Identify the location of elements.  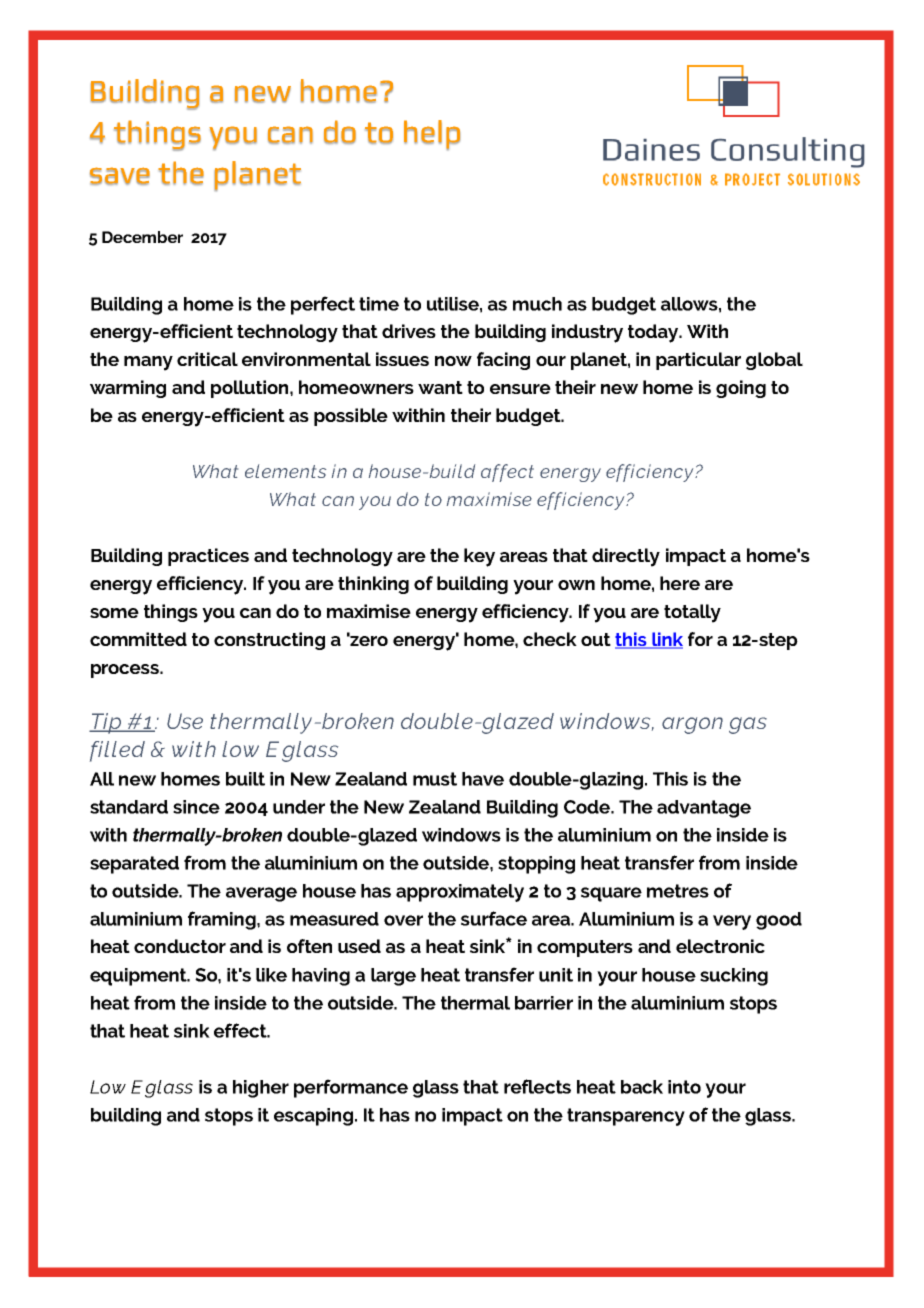
(285, 471).
